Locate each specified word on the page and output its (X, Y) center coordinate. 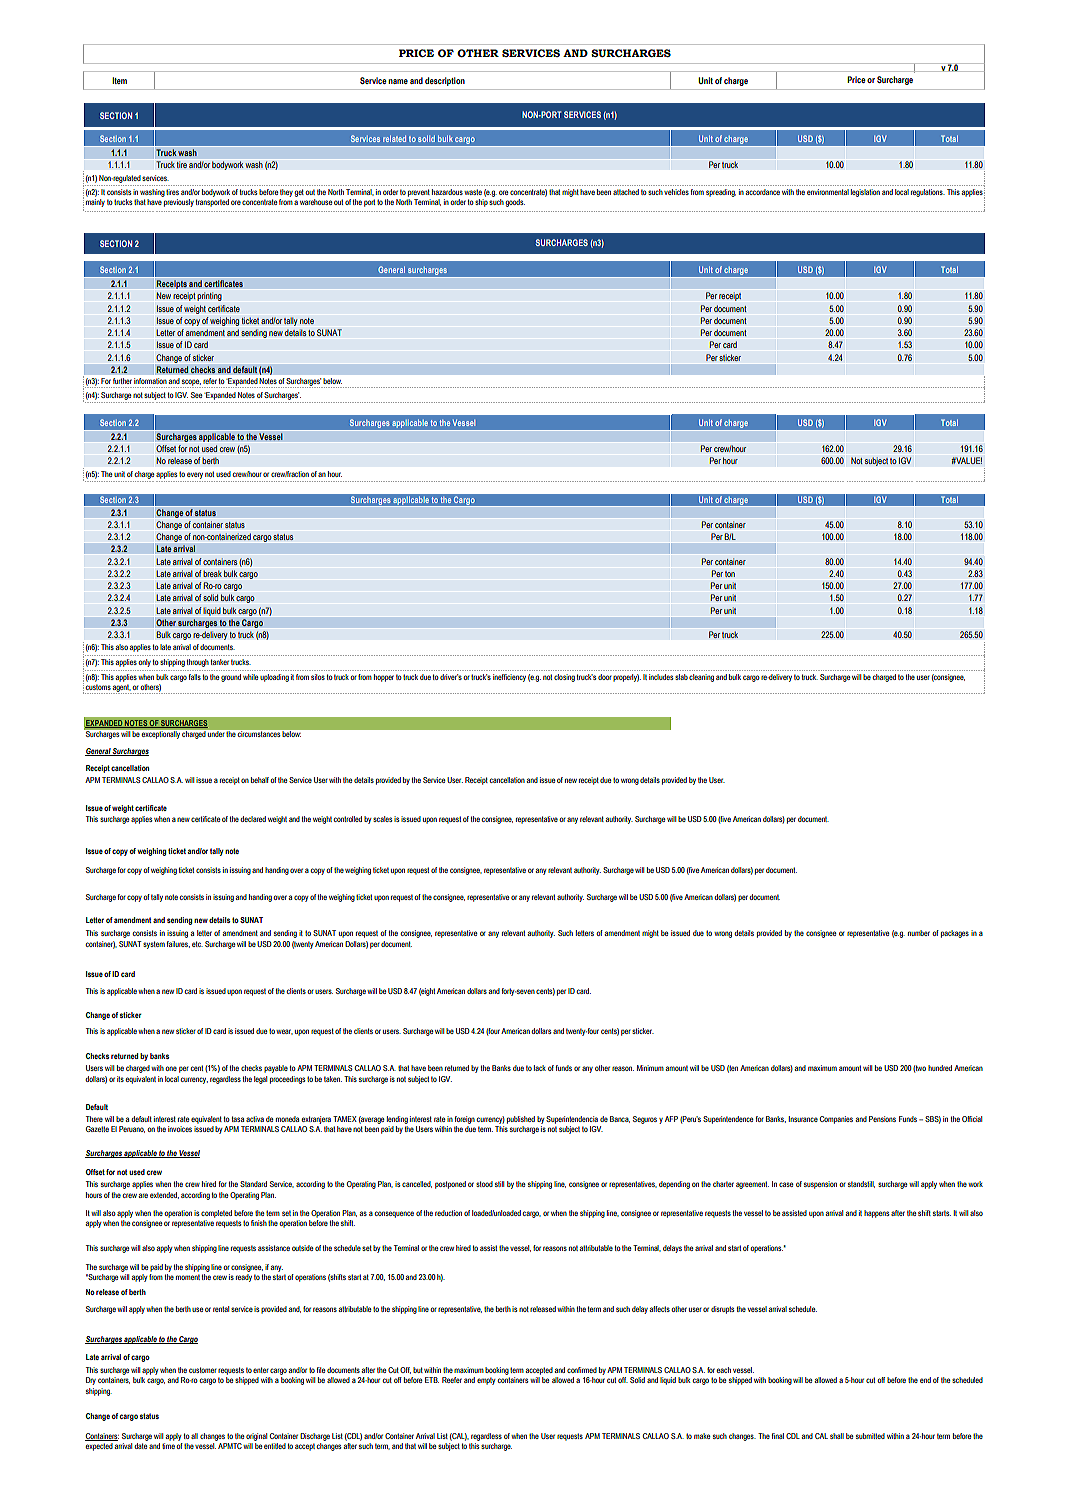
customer (203, 1370)
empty (486, 1381)
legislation (865, 193)
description (445, 81)
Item (119, 80)
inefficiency (509, 678)
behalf (260, 780)
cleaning (701, 678)
